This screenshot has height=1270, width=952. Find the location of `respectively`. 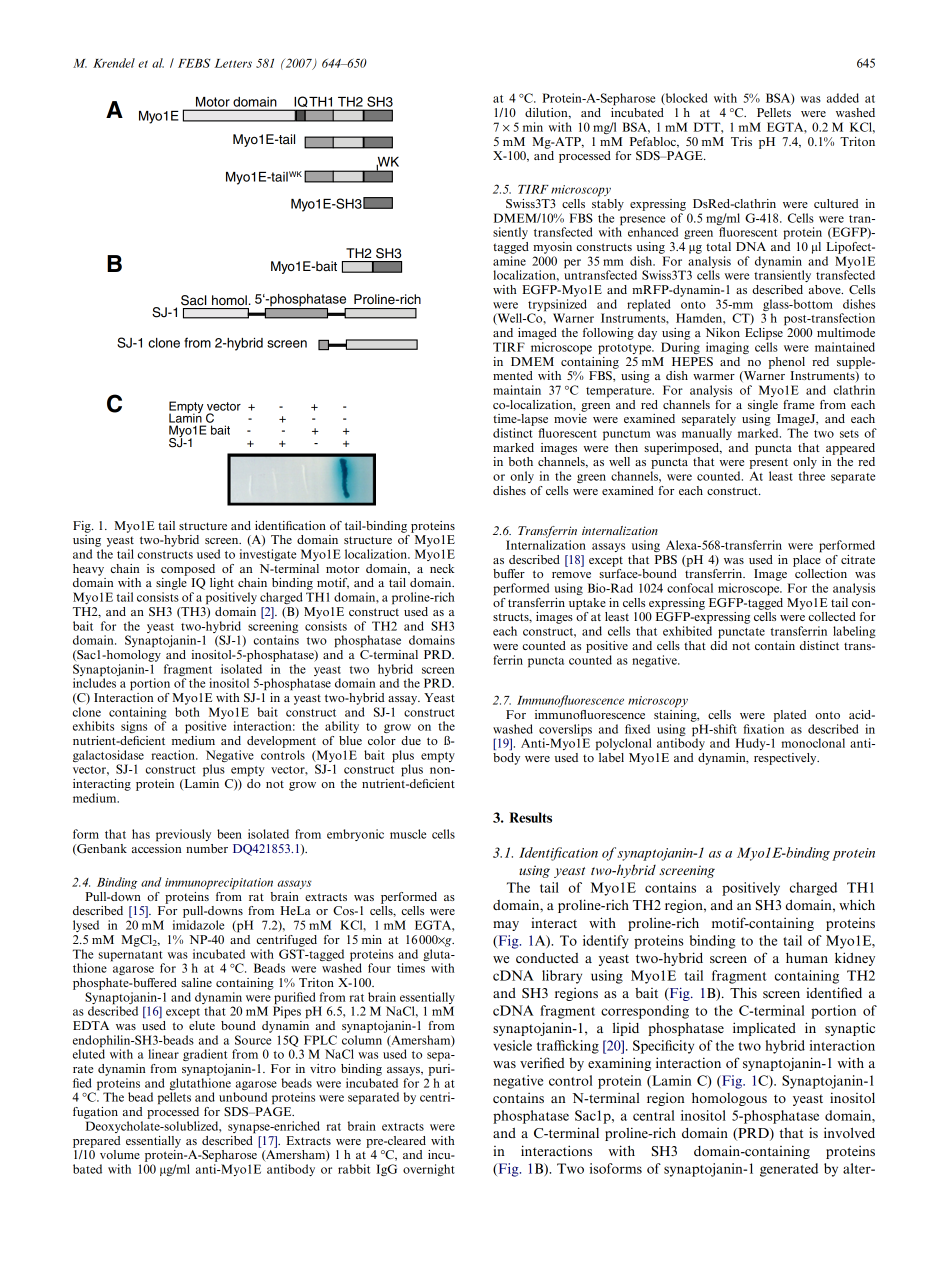

respectively is located at coordinates (786, 759).
